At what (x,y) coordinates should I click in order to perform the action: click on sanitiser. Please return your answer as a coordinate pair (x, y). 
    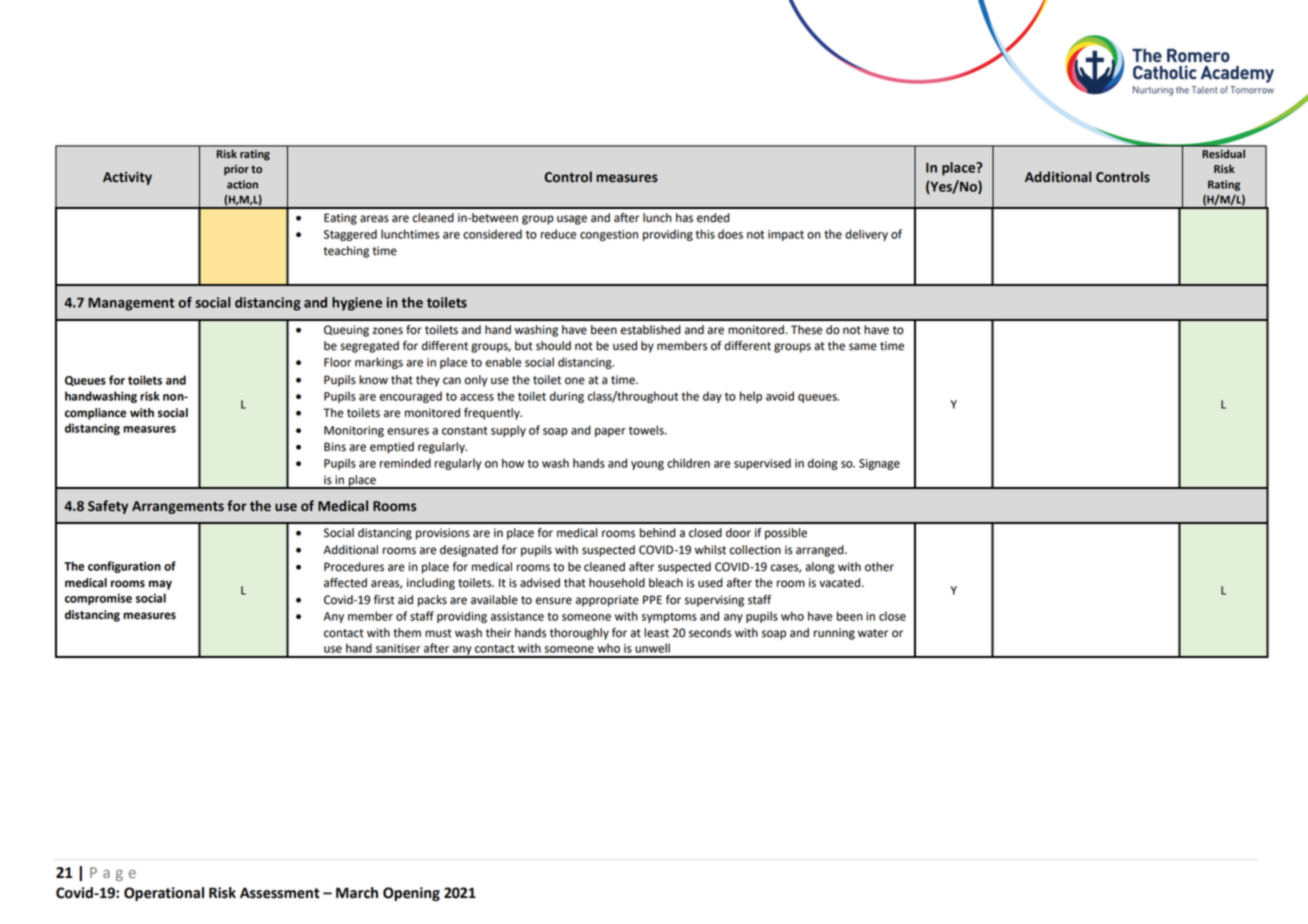
    Looking at the image, I should click on (398, 648).
